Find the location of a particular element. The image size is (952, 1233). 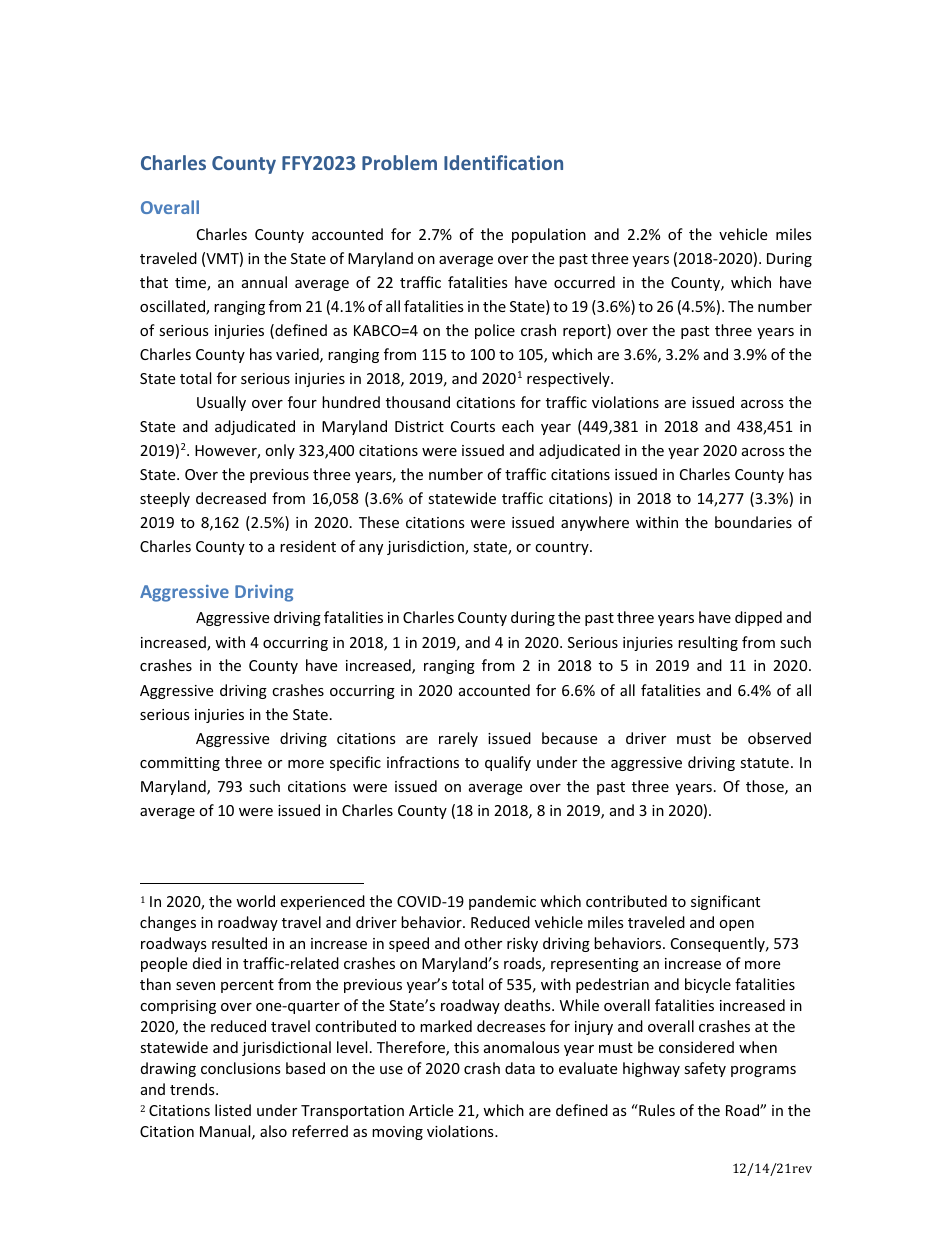

world is located at coordinates (255, 901).
